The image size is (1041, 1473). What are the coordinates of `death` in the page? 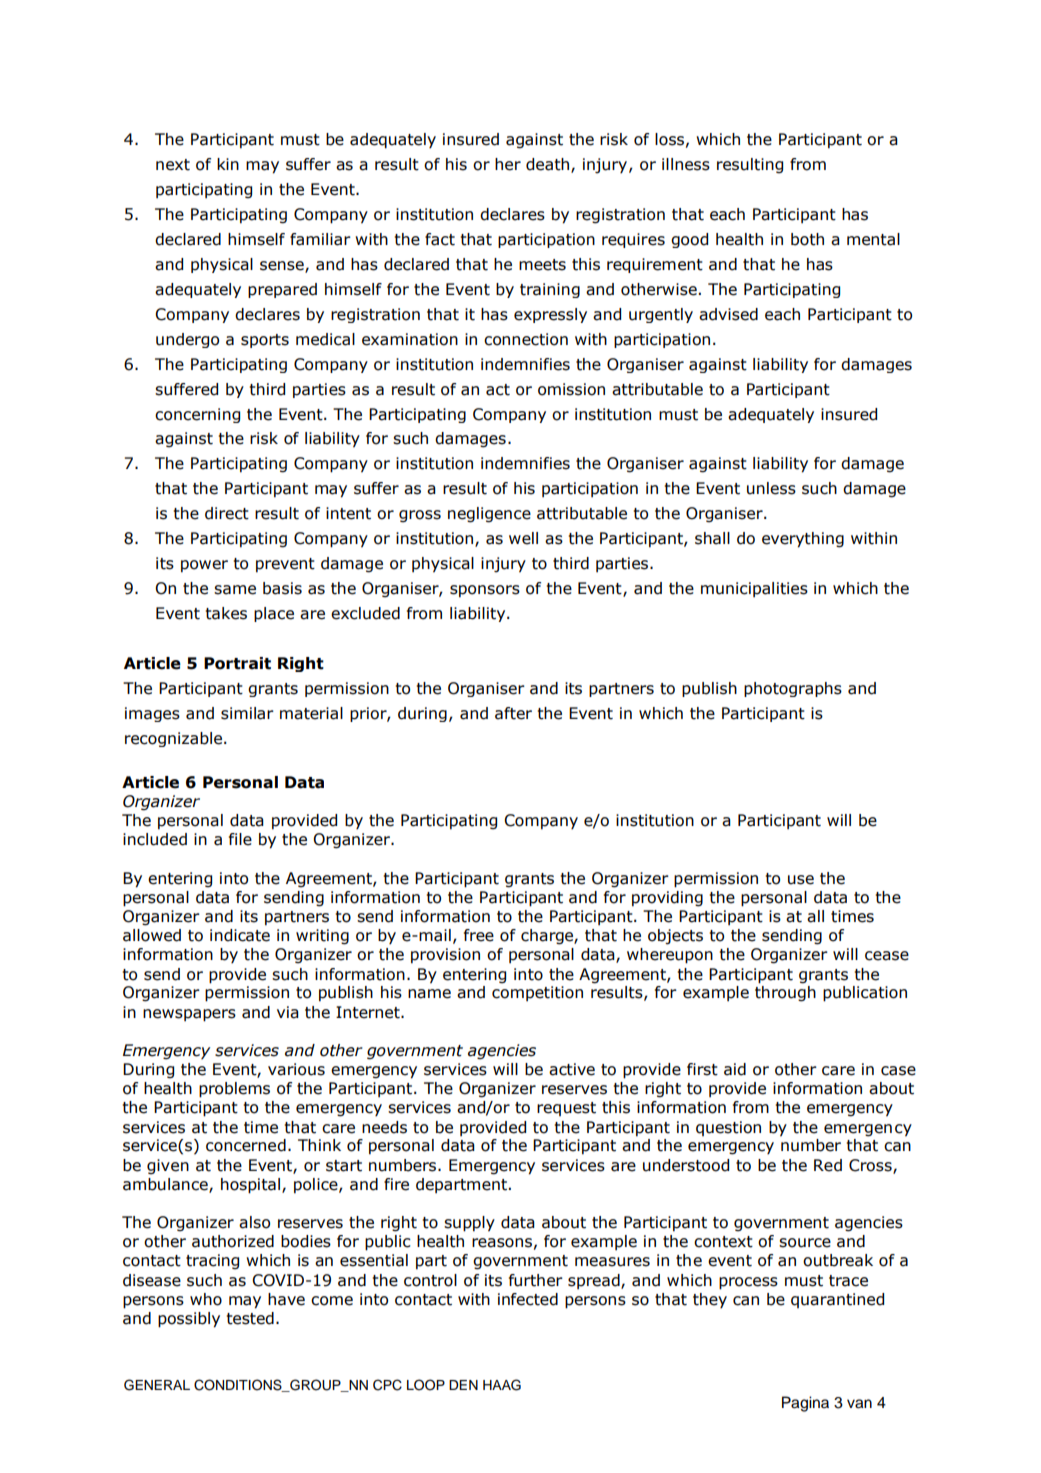 It's located at (549, 165).
